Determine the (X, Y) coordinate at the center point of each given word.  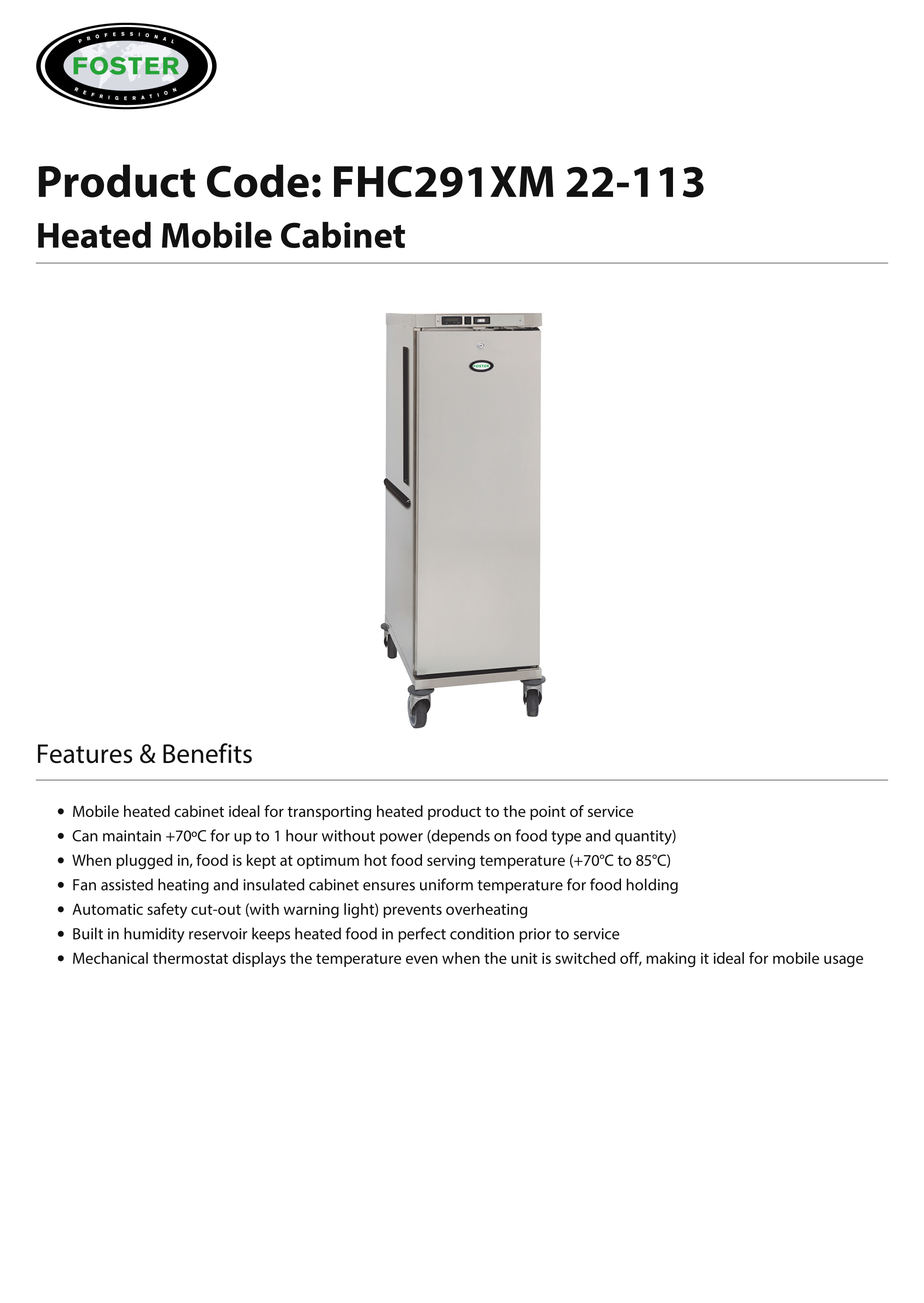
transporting (329, 813)
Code (258, 181)
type (566, 838)
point (548, 813)
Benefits (207, 753)
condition (482, 933)
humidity (154, 935)
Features (85, 753)
